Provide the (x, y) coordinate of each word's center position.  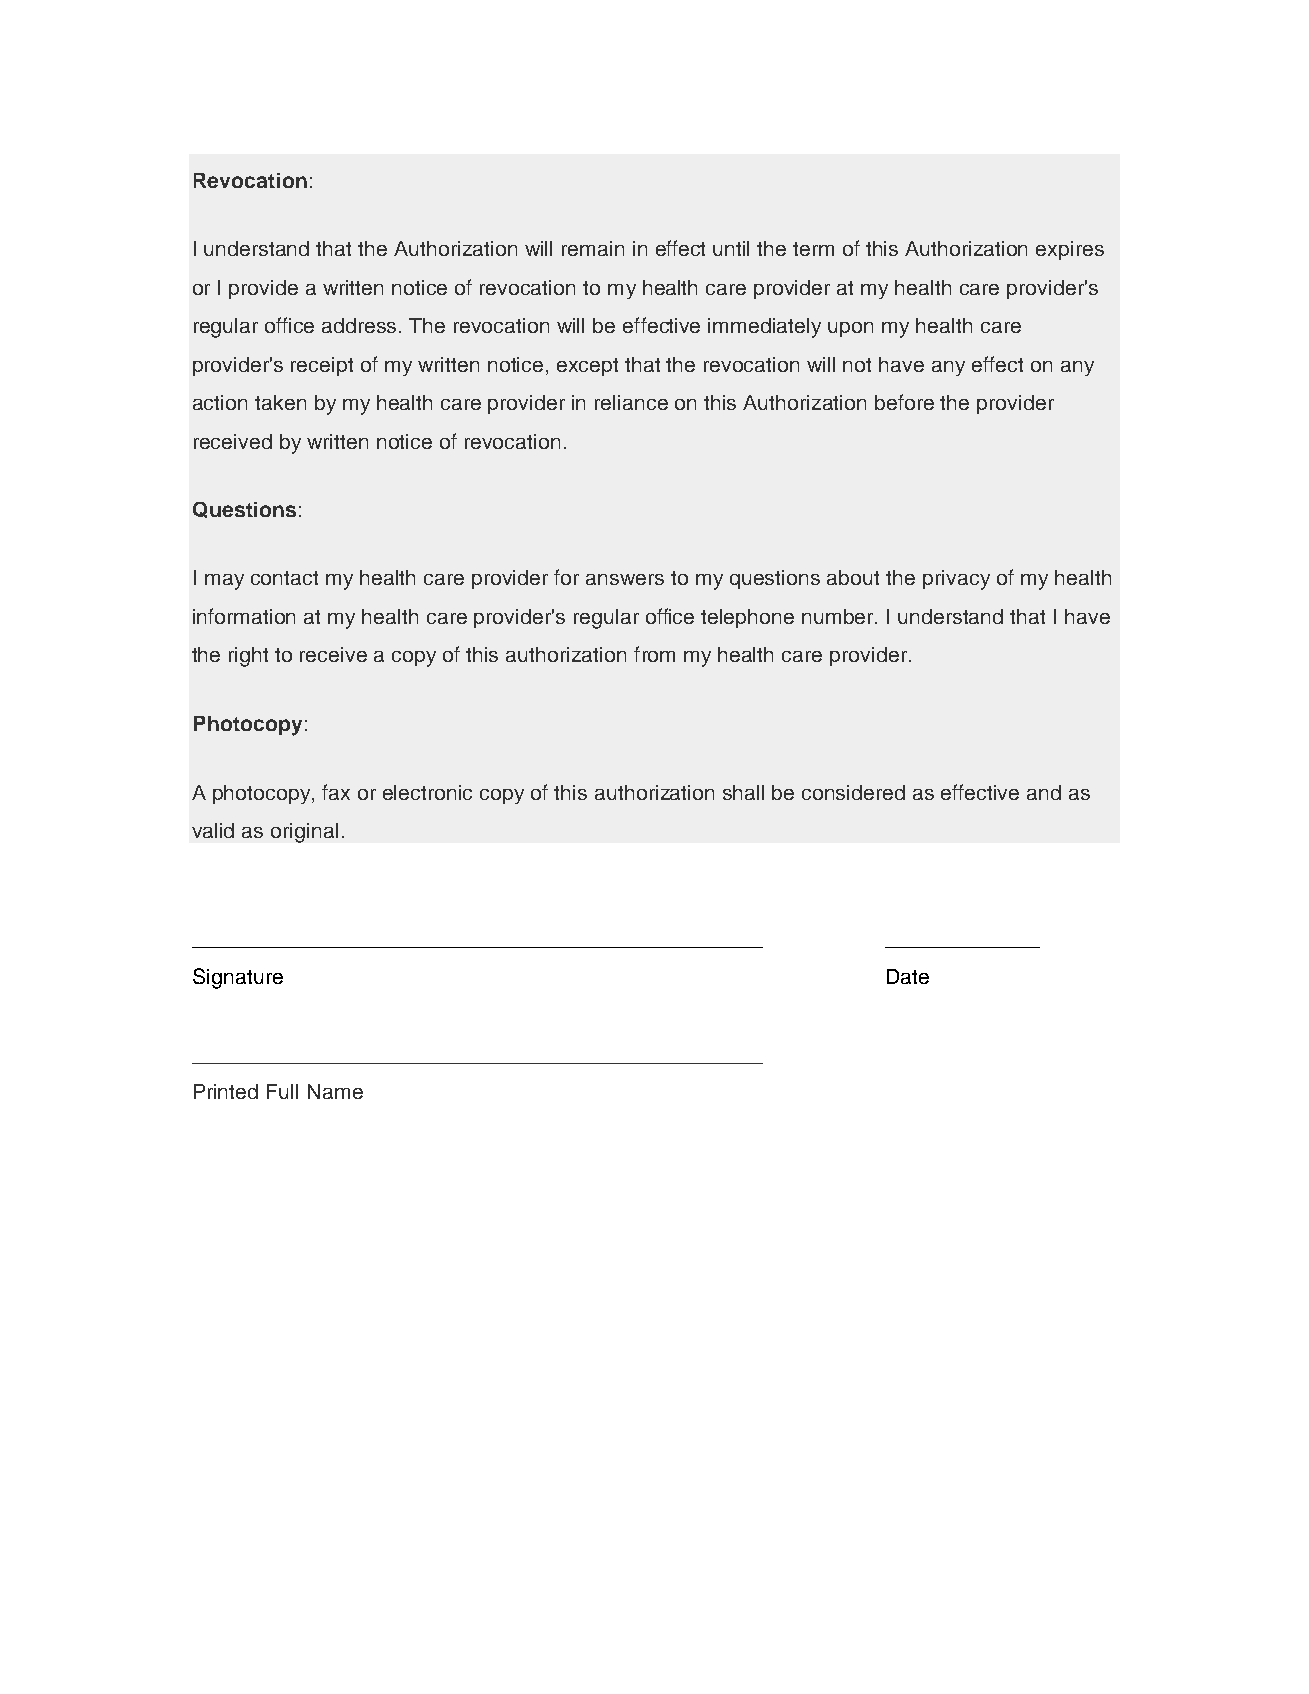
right (248, 657)
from (654, 654)
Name (335, 1091)
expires (1070, 250)
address (361, 325)
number (839, 616)
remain (593, 248)
